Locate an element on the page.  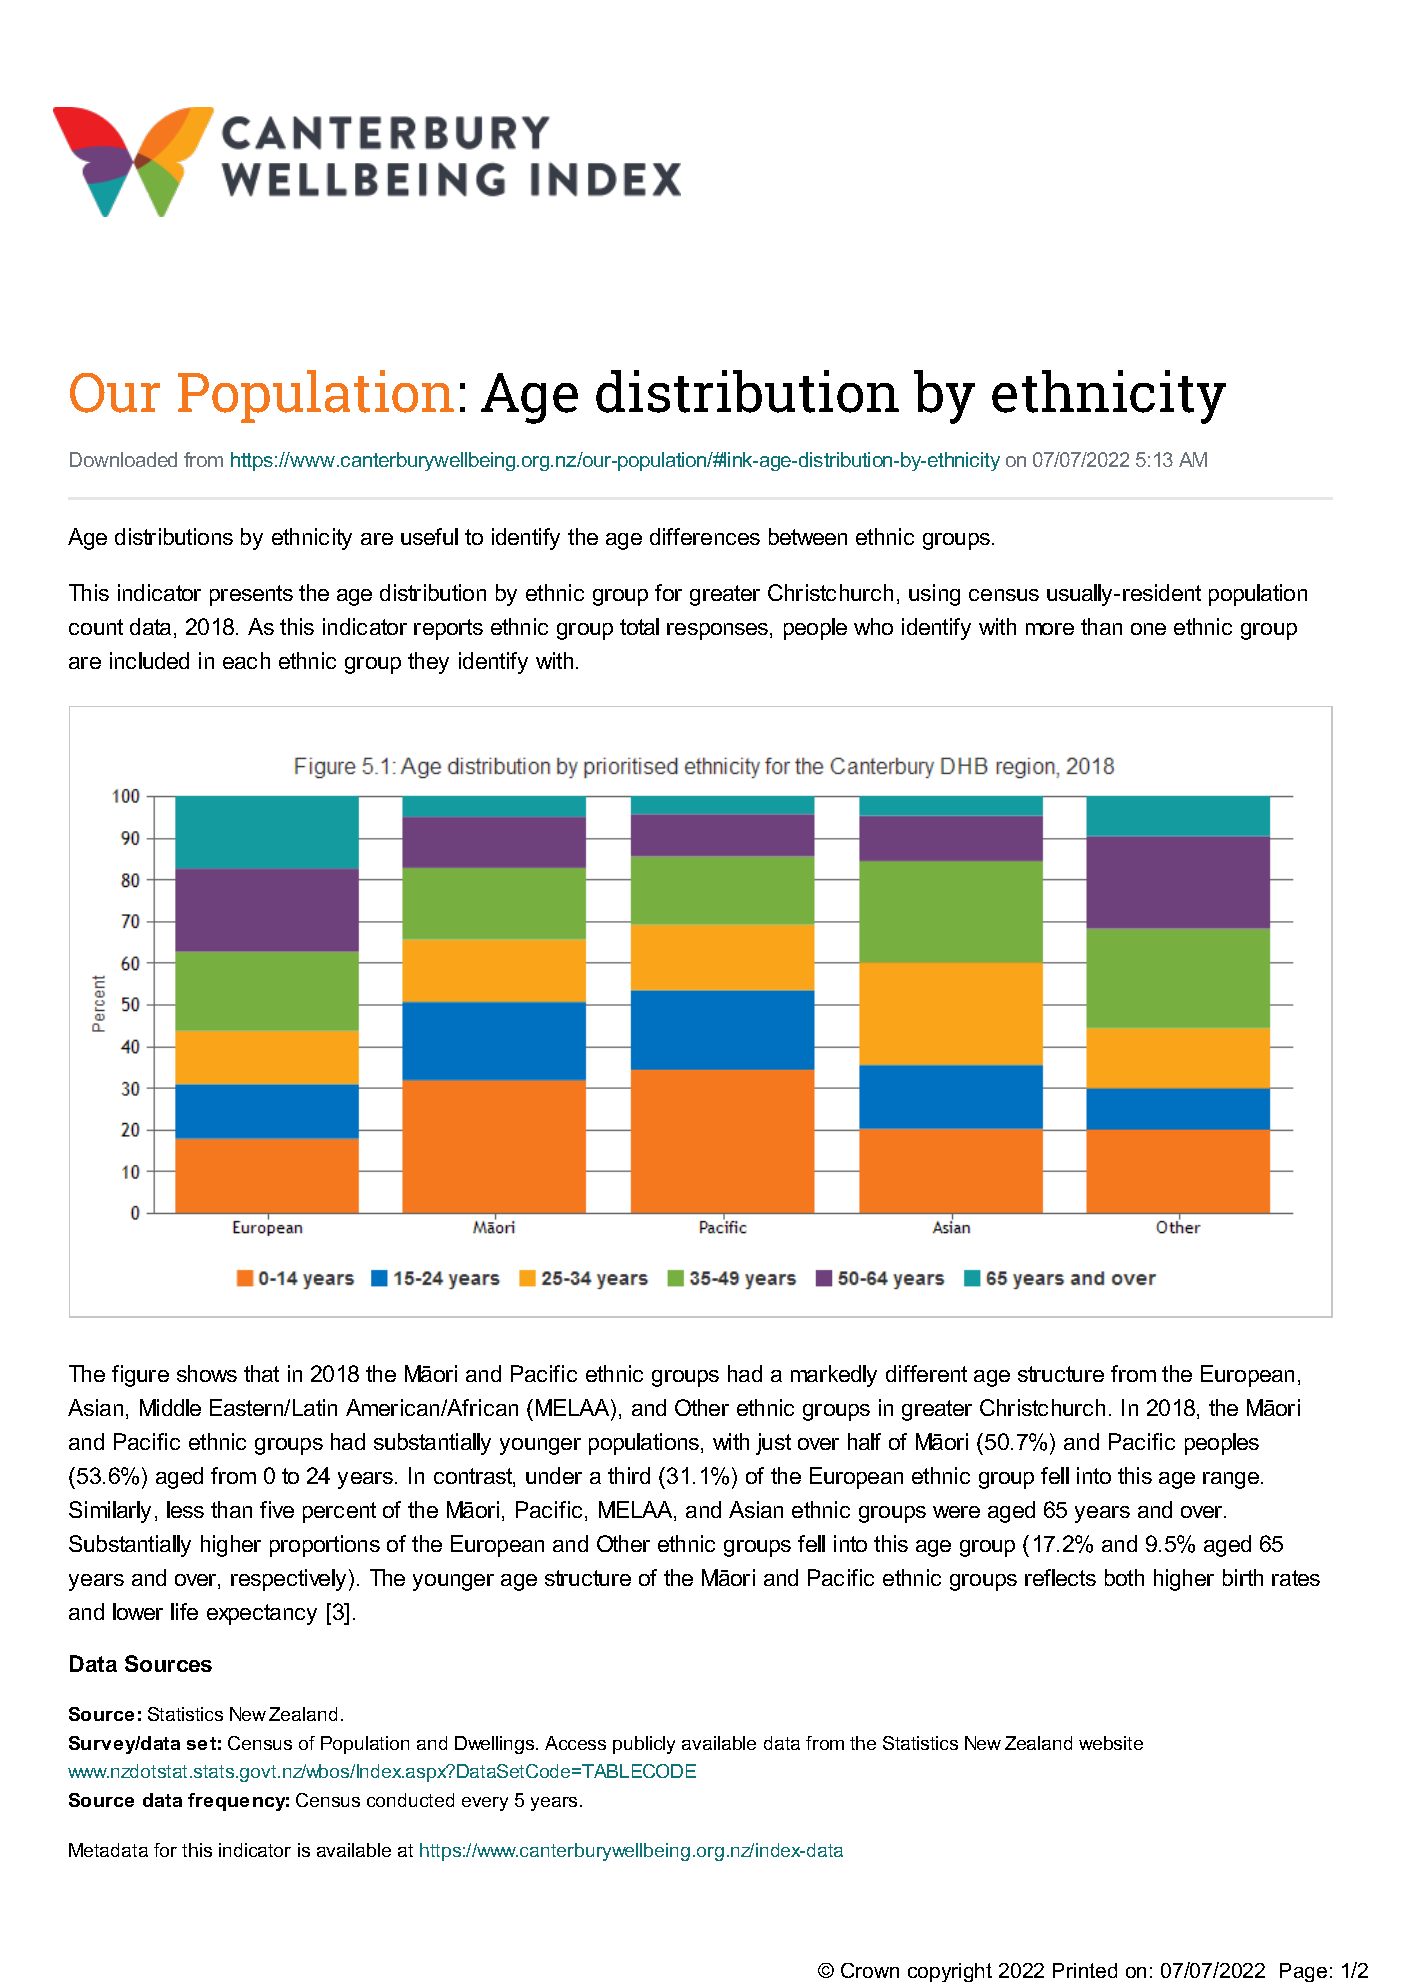
one is located at coordinates (1148, 629).
